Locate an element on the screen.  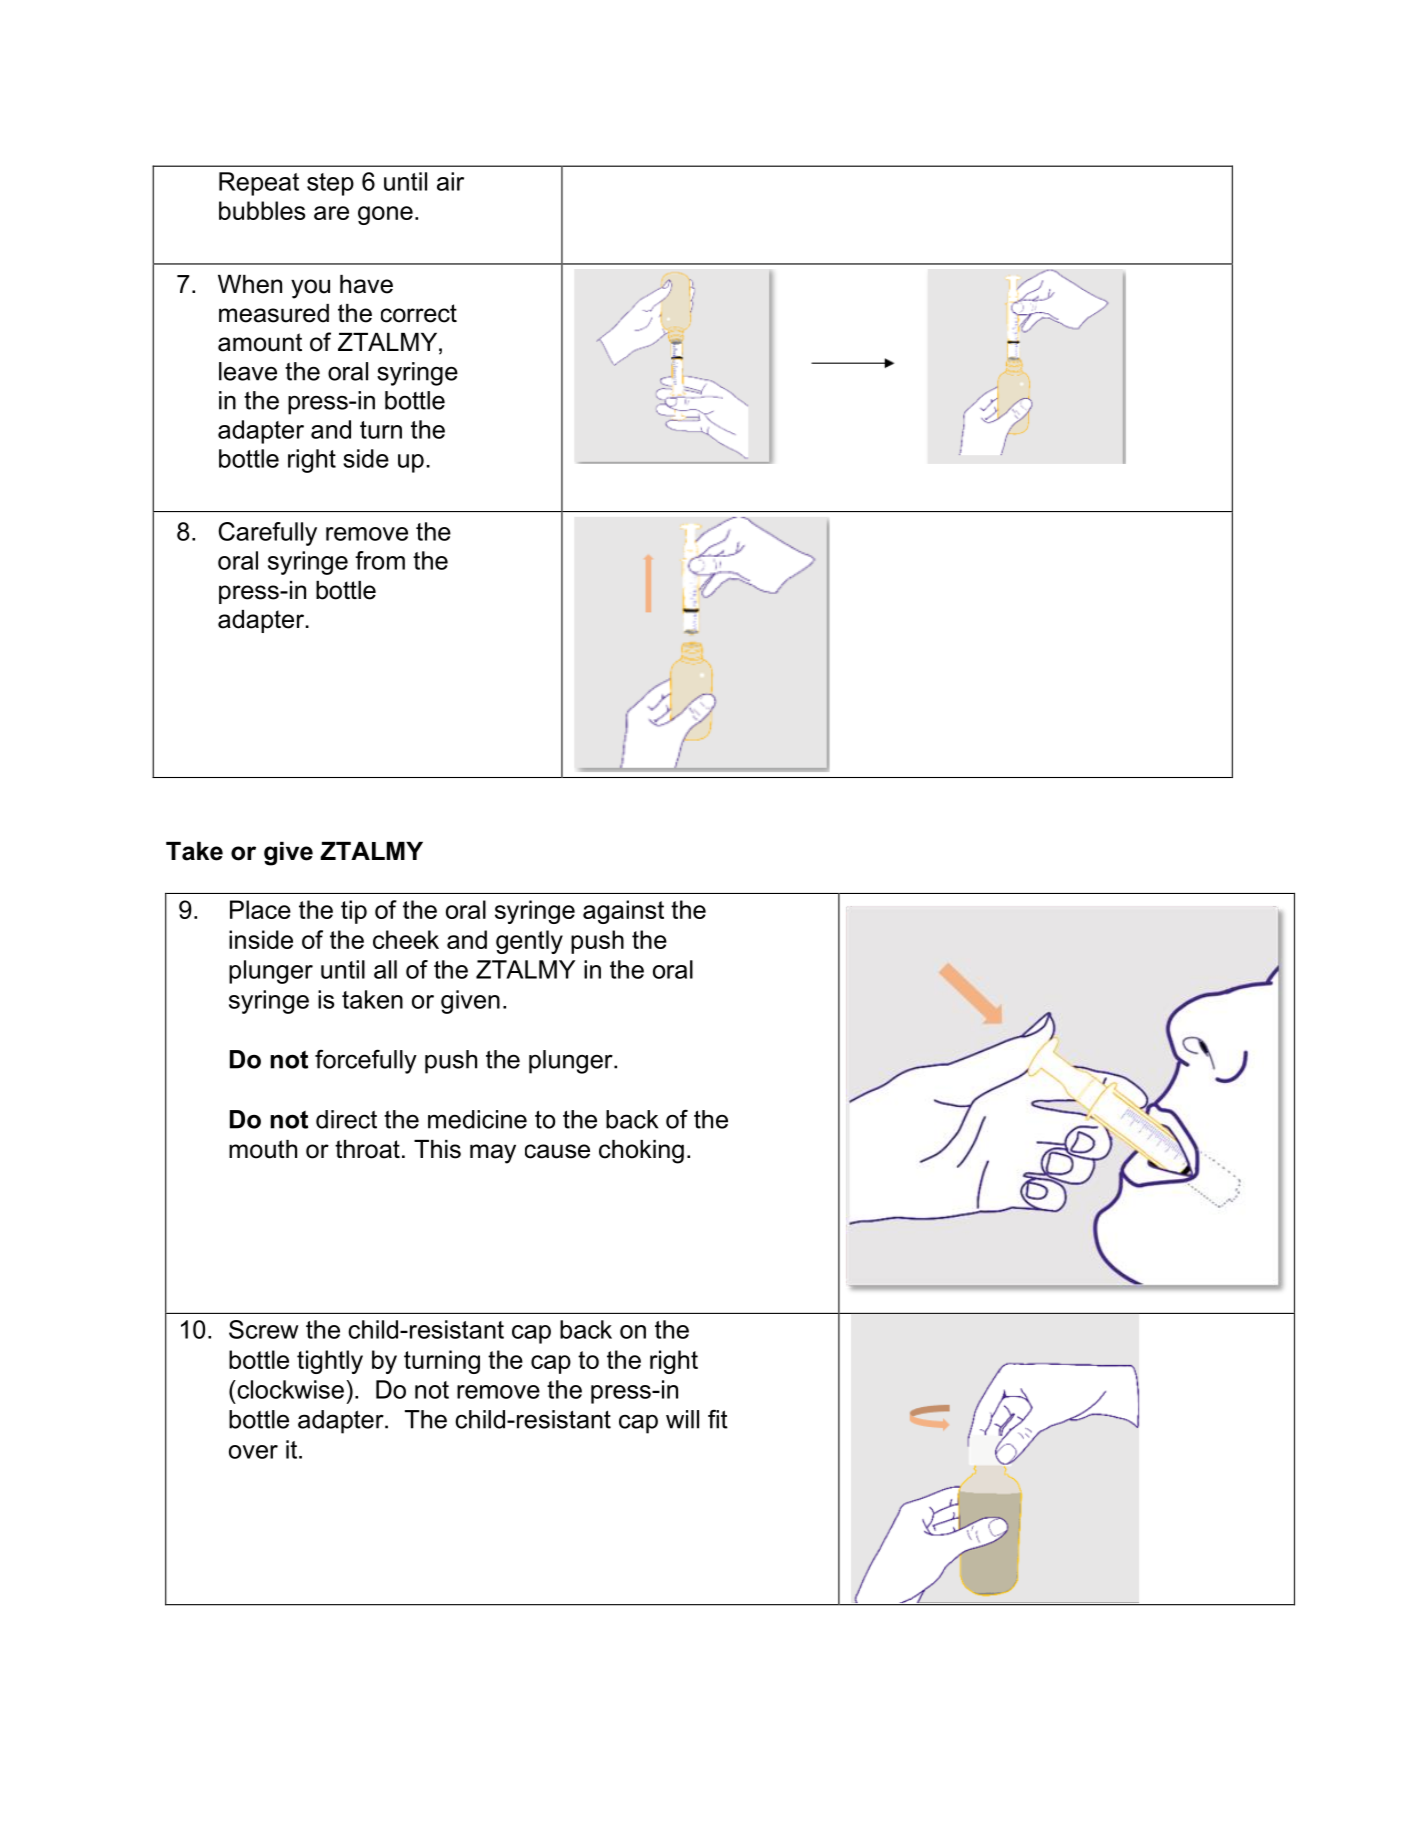
air is located at coordinates (450, 181).
